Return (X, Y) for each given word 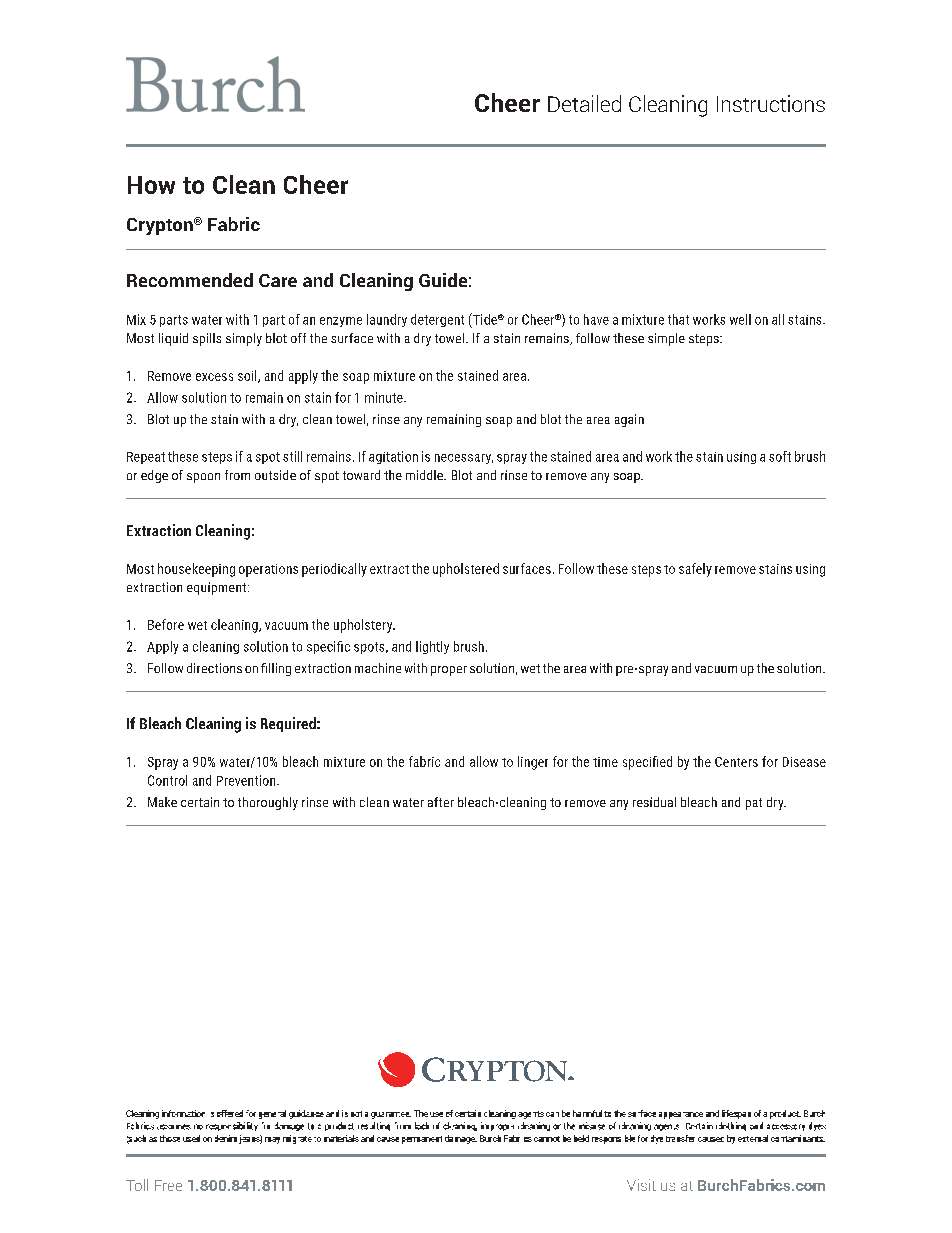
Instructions (771, 103)
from (237, 475)
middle (425, 475)
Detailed (584, 103)
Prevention (247, 780)
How (151, 185)
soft (780, 456)
